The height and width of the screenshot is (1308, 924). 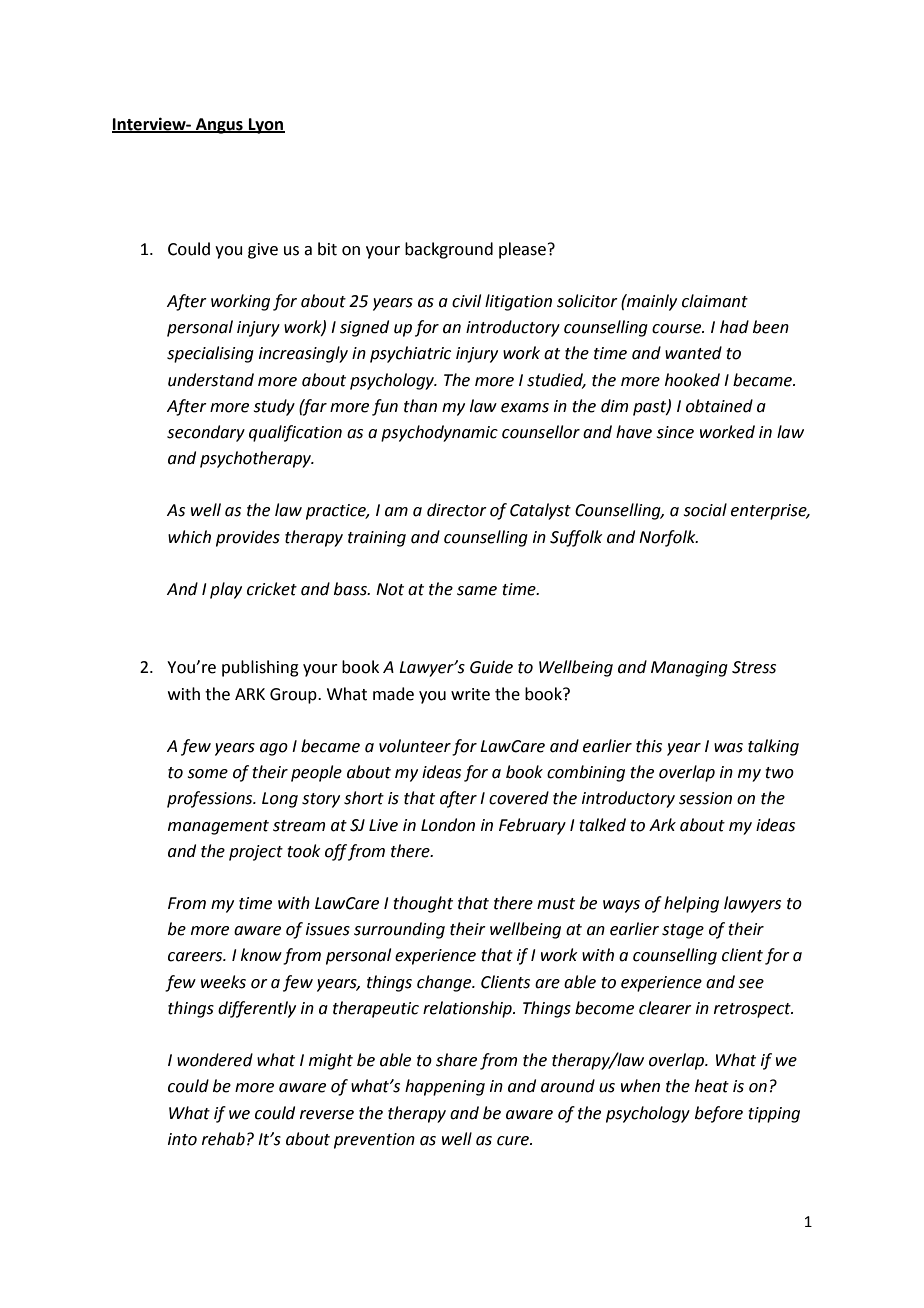 I want to click on helping, so click(x=691, y=904).
